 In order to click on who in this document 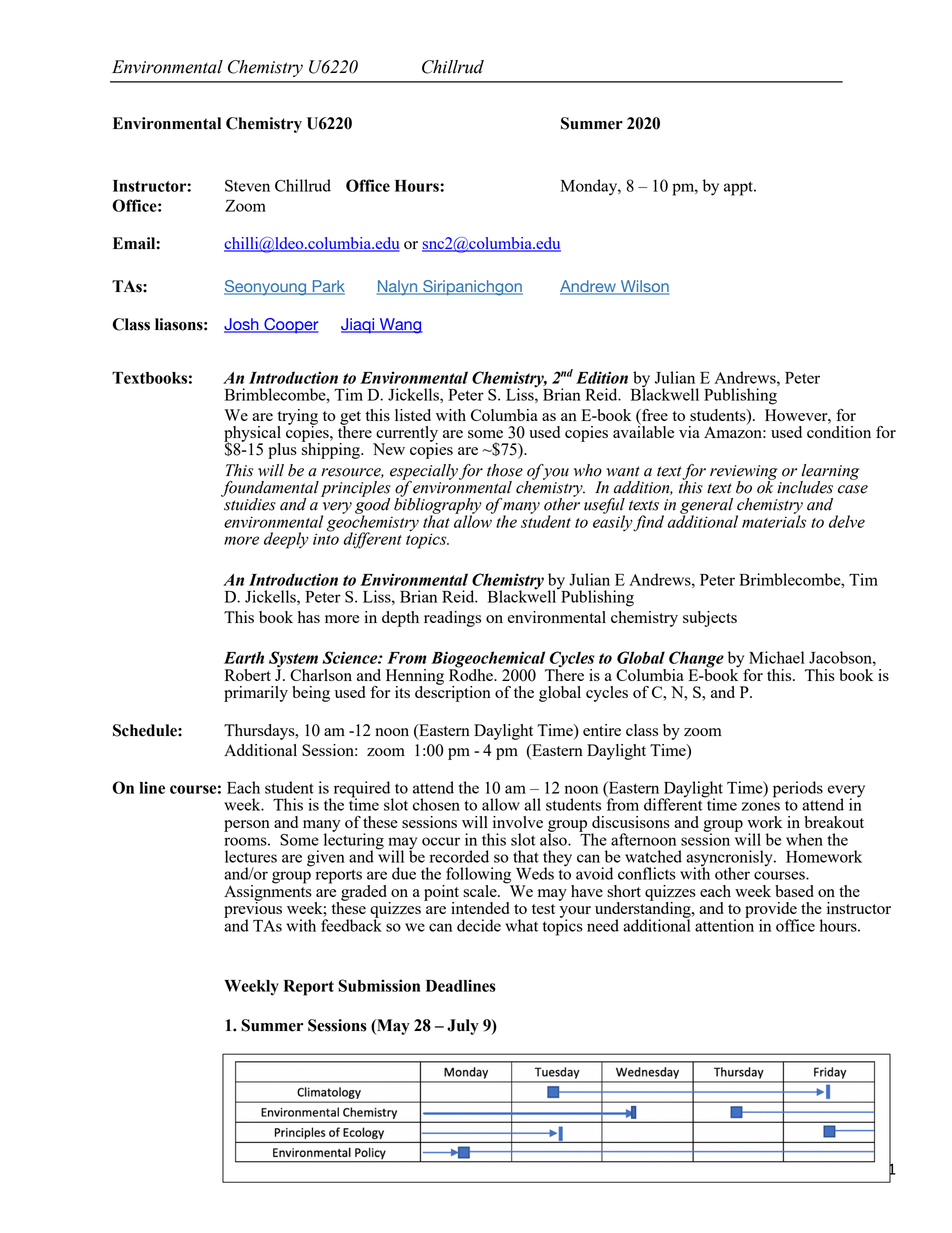, I will do `click(588, 470)`.
